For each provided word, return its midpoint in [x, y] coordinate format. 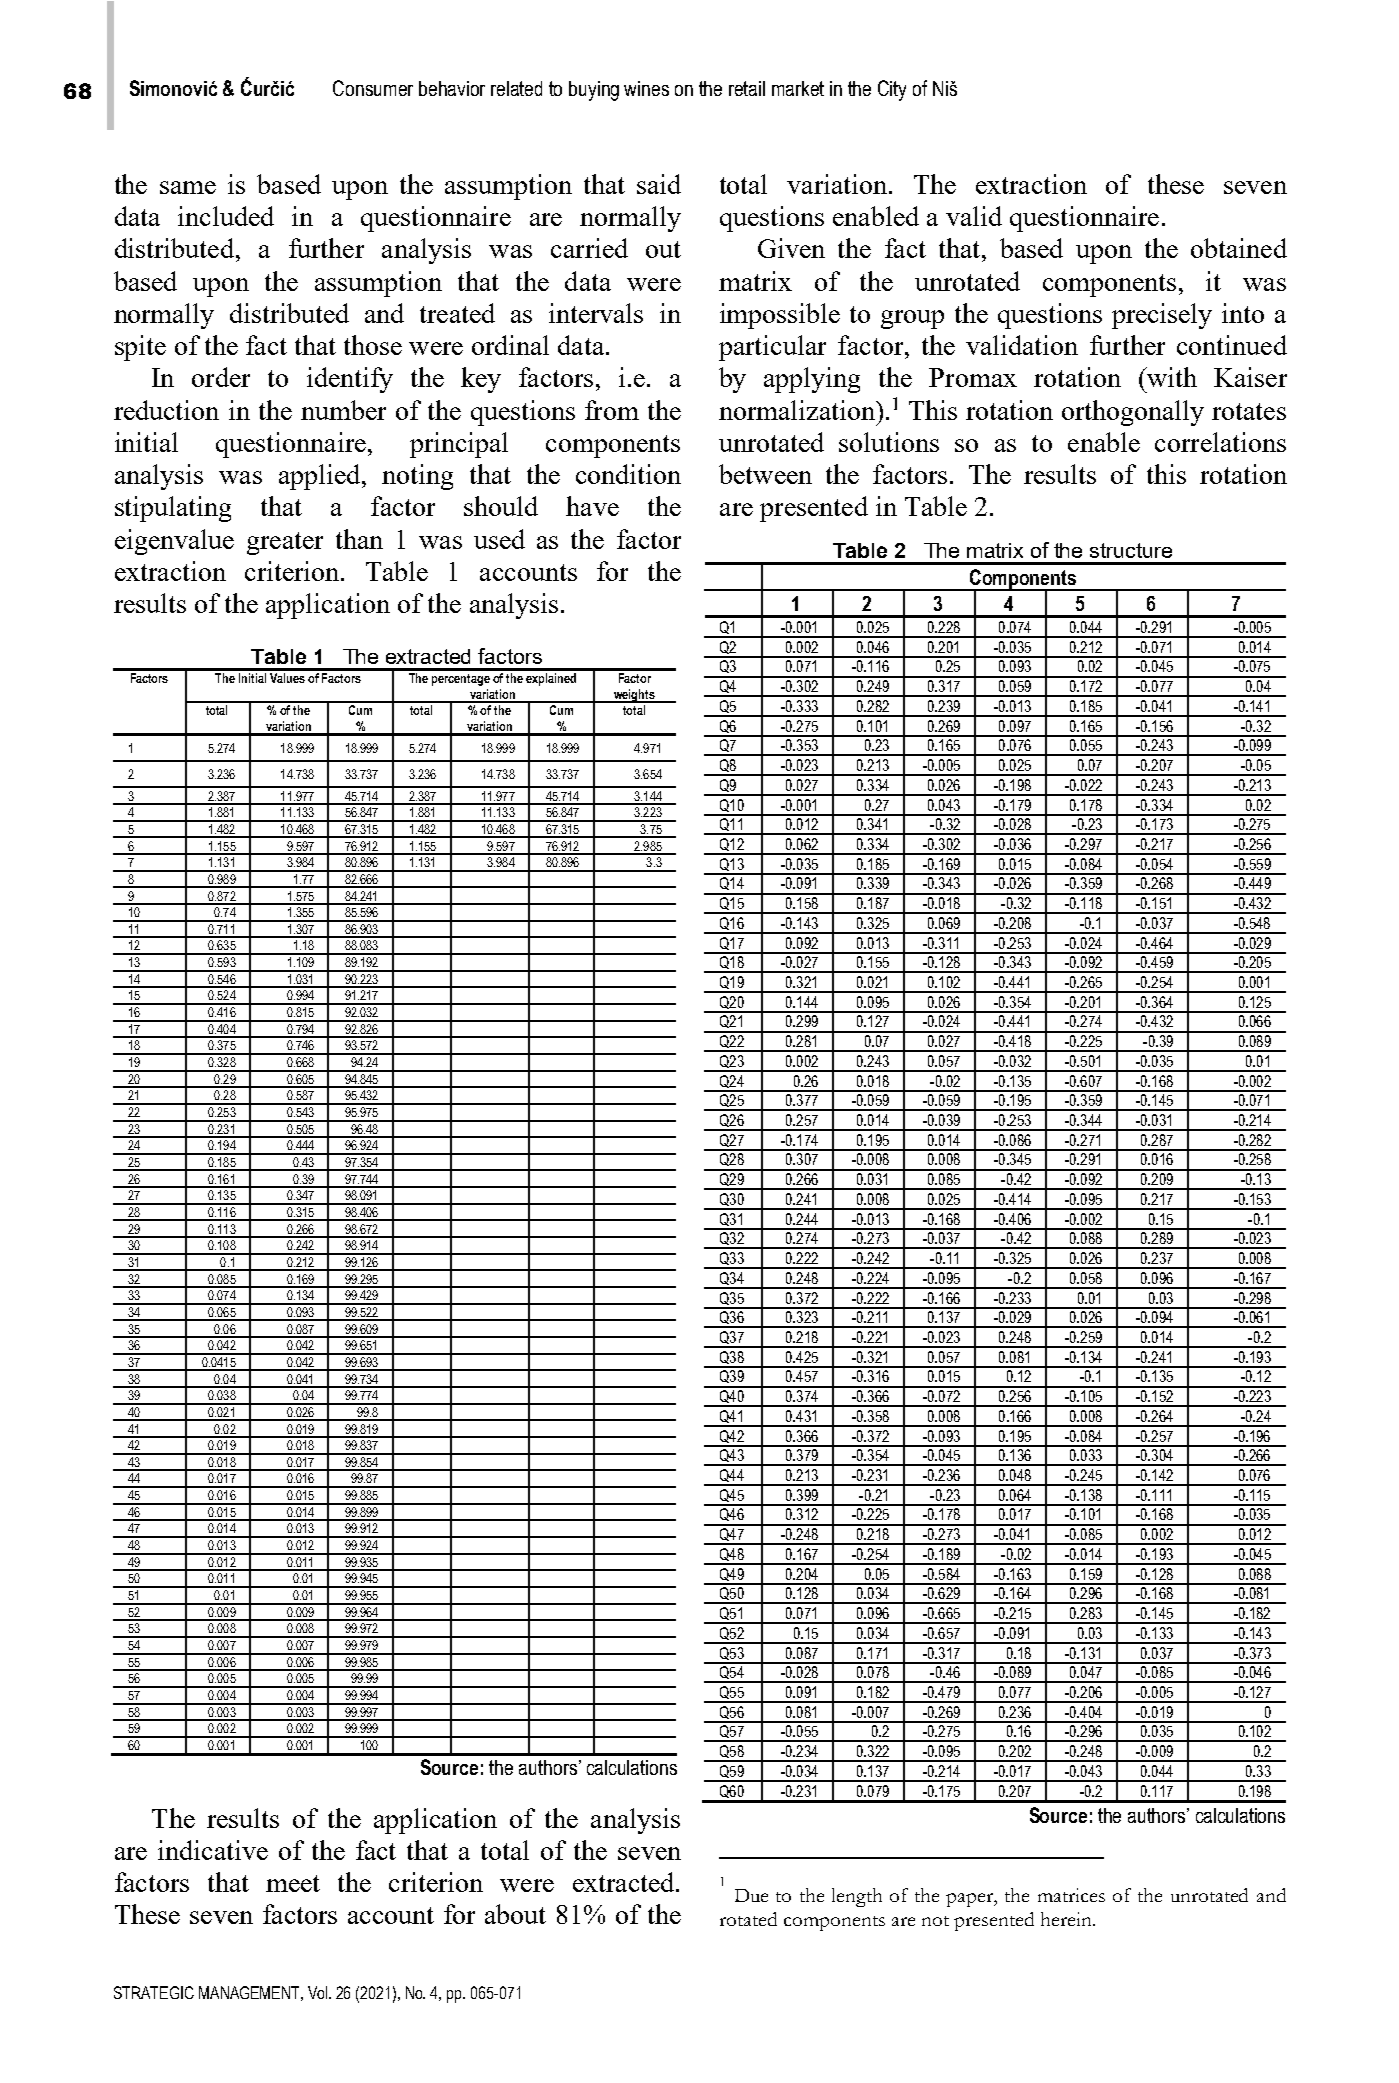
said [659, 184]
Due [751, 1895]
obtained [1239, 248]
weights [634, 696]
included [226, 216]
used [499, 539]
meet [293, 1883]
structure [1131, 550]
